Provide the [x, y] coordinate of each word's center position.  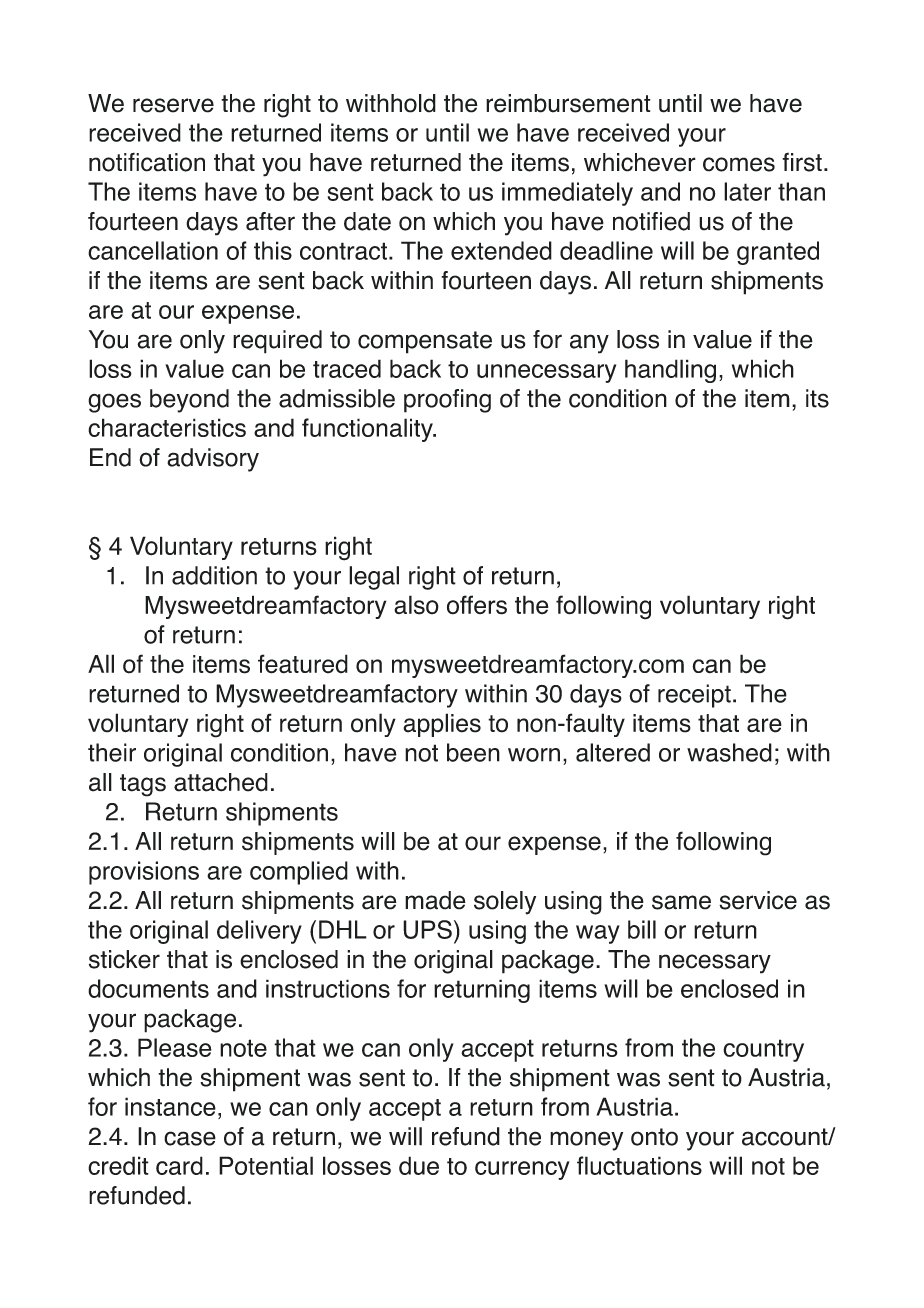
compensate [425, 342]
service [758, 900]
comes [739, 164]
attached [221, 782]
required [277, 342]
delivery [259, 932]
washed [729, 752]
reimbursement [568, 103]
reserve [173, 105]
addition [214, 575]
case [190, 1138]
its [817, 398]
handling [670, 371]
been [473, 752]
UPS [427, 929]
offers [477, 605]
